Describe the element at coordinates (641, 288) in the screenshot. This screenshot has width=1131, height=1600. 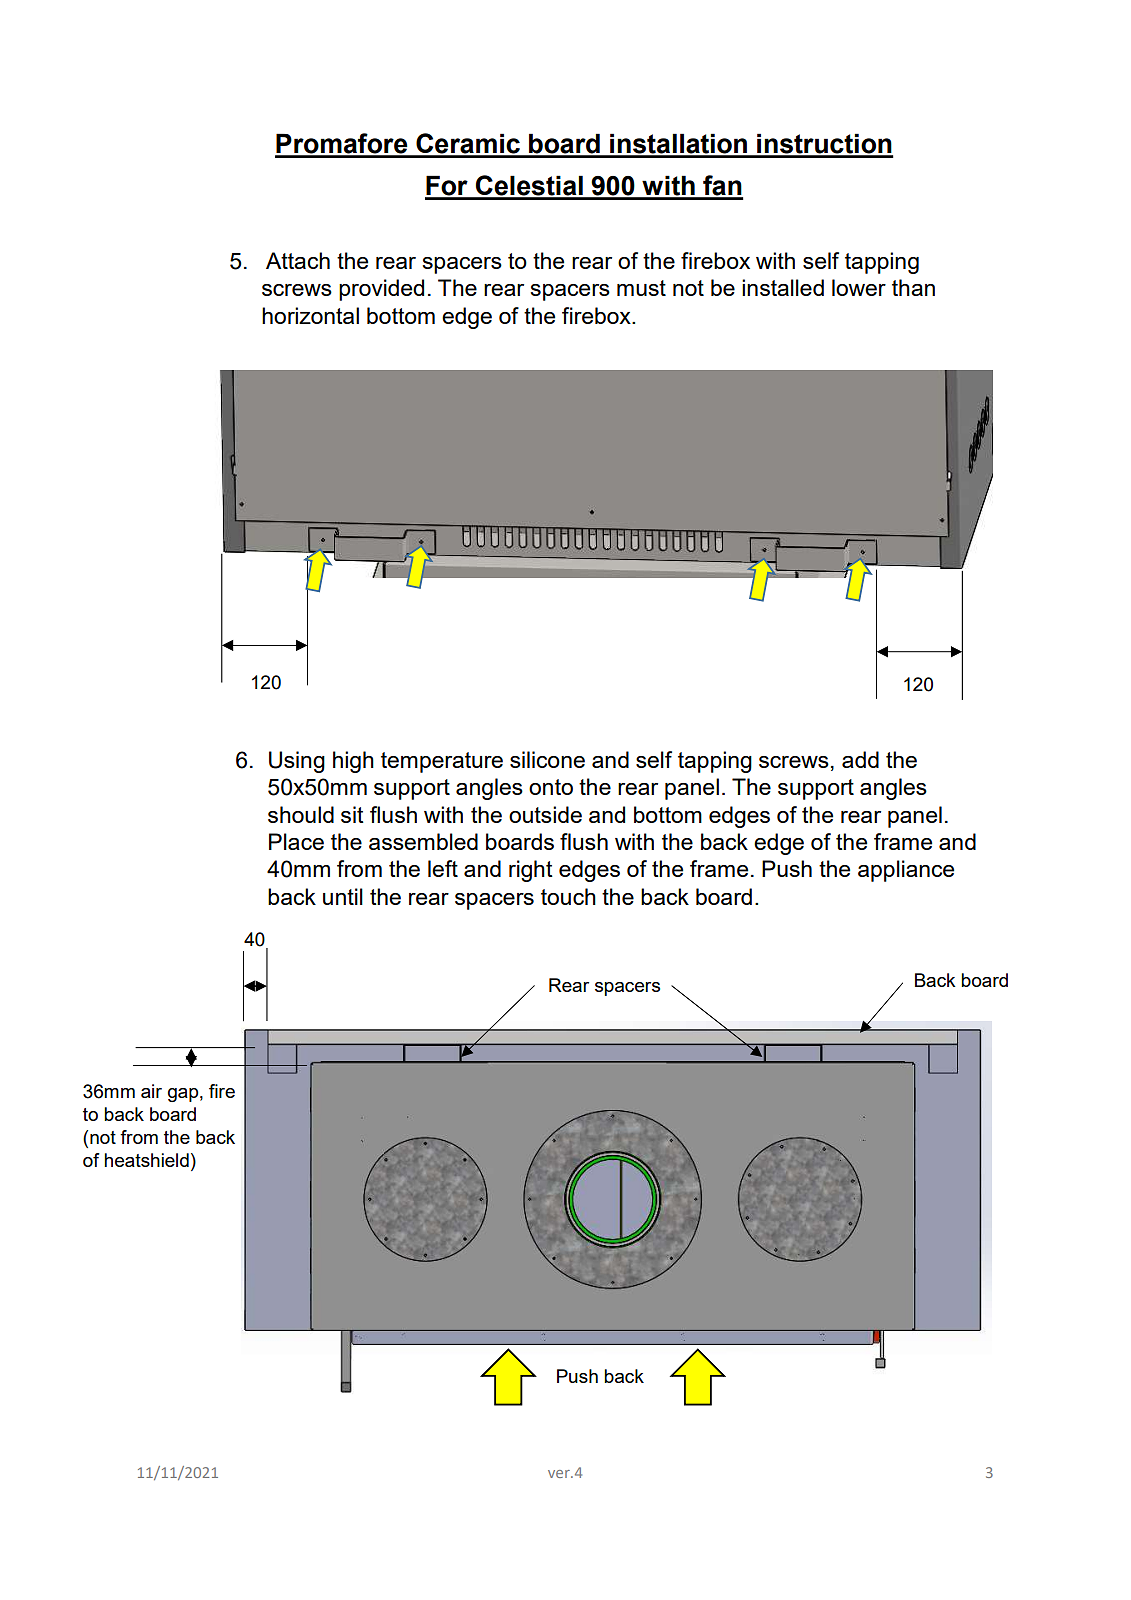
I see `must` at that location.
